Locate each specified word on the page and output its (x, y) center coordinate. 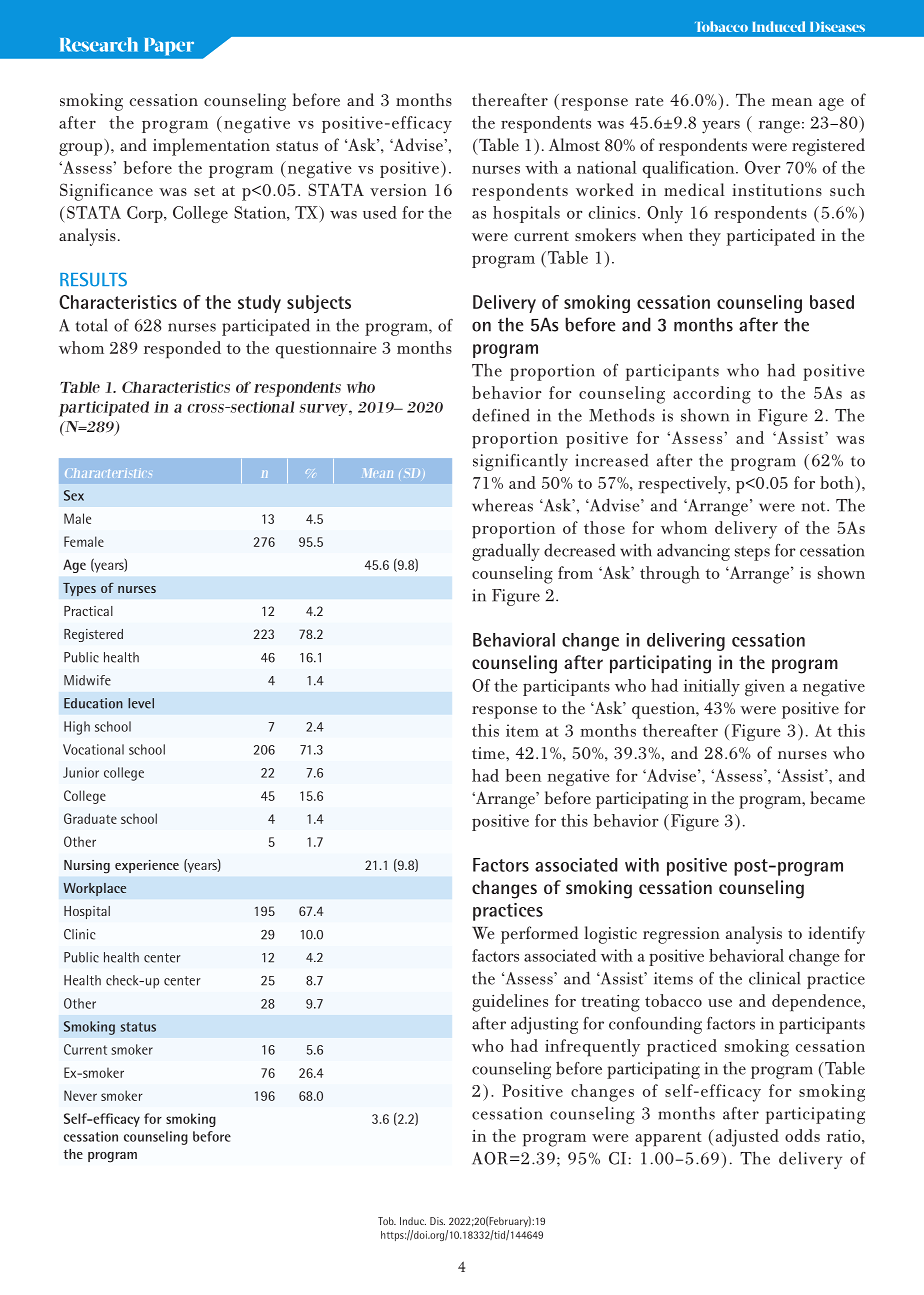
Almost (574, 144)
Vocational (93, 749)
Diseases (837, 26)
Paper (169, 46)
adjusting (544, 1025)
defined (501, 415)
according (712, 395)
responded (182, 350)
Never (80, 1095)
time (489, 753)
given (765, 687)
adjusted (747, 1138)
